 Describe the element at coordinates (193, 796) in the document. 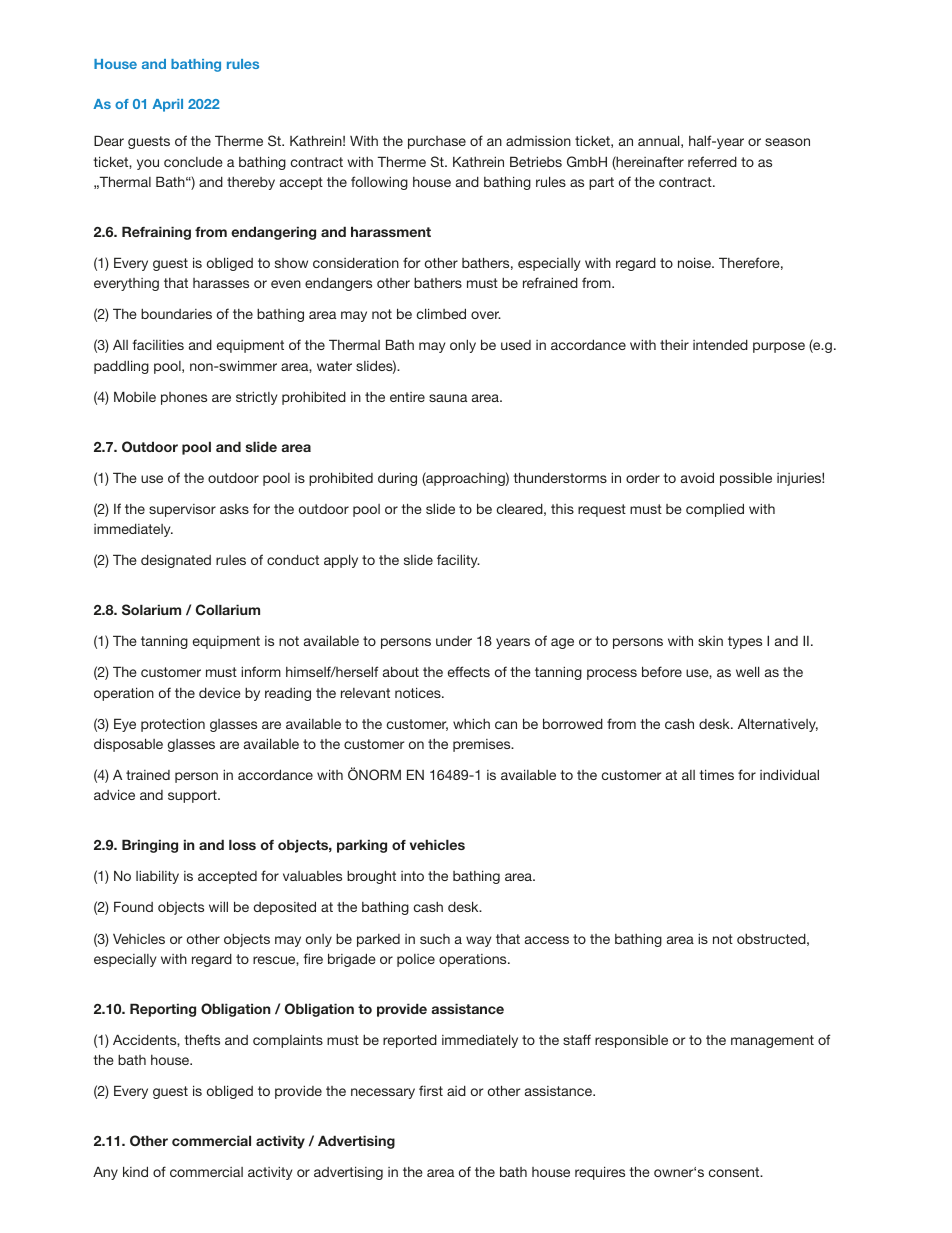

I see `support` at that location.
